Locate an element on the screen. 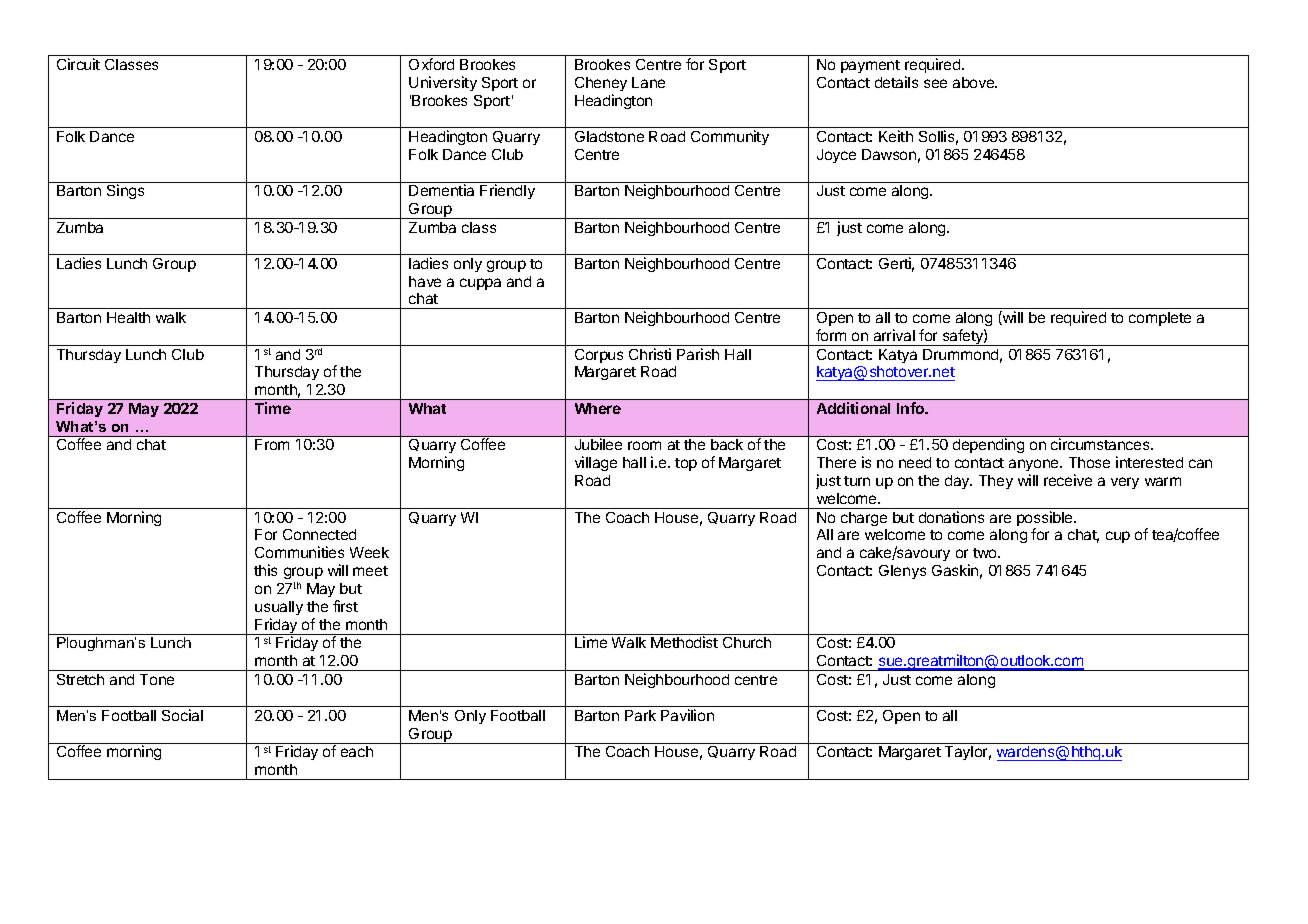  this is located at coordinates (265, 570).
